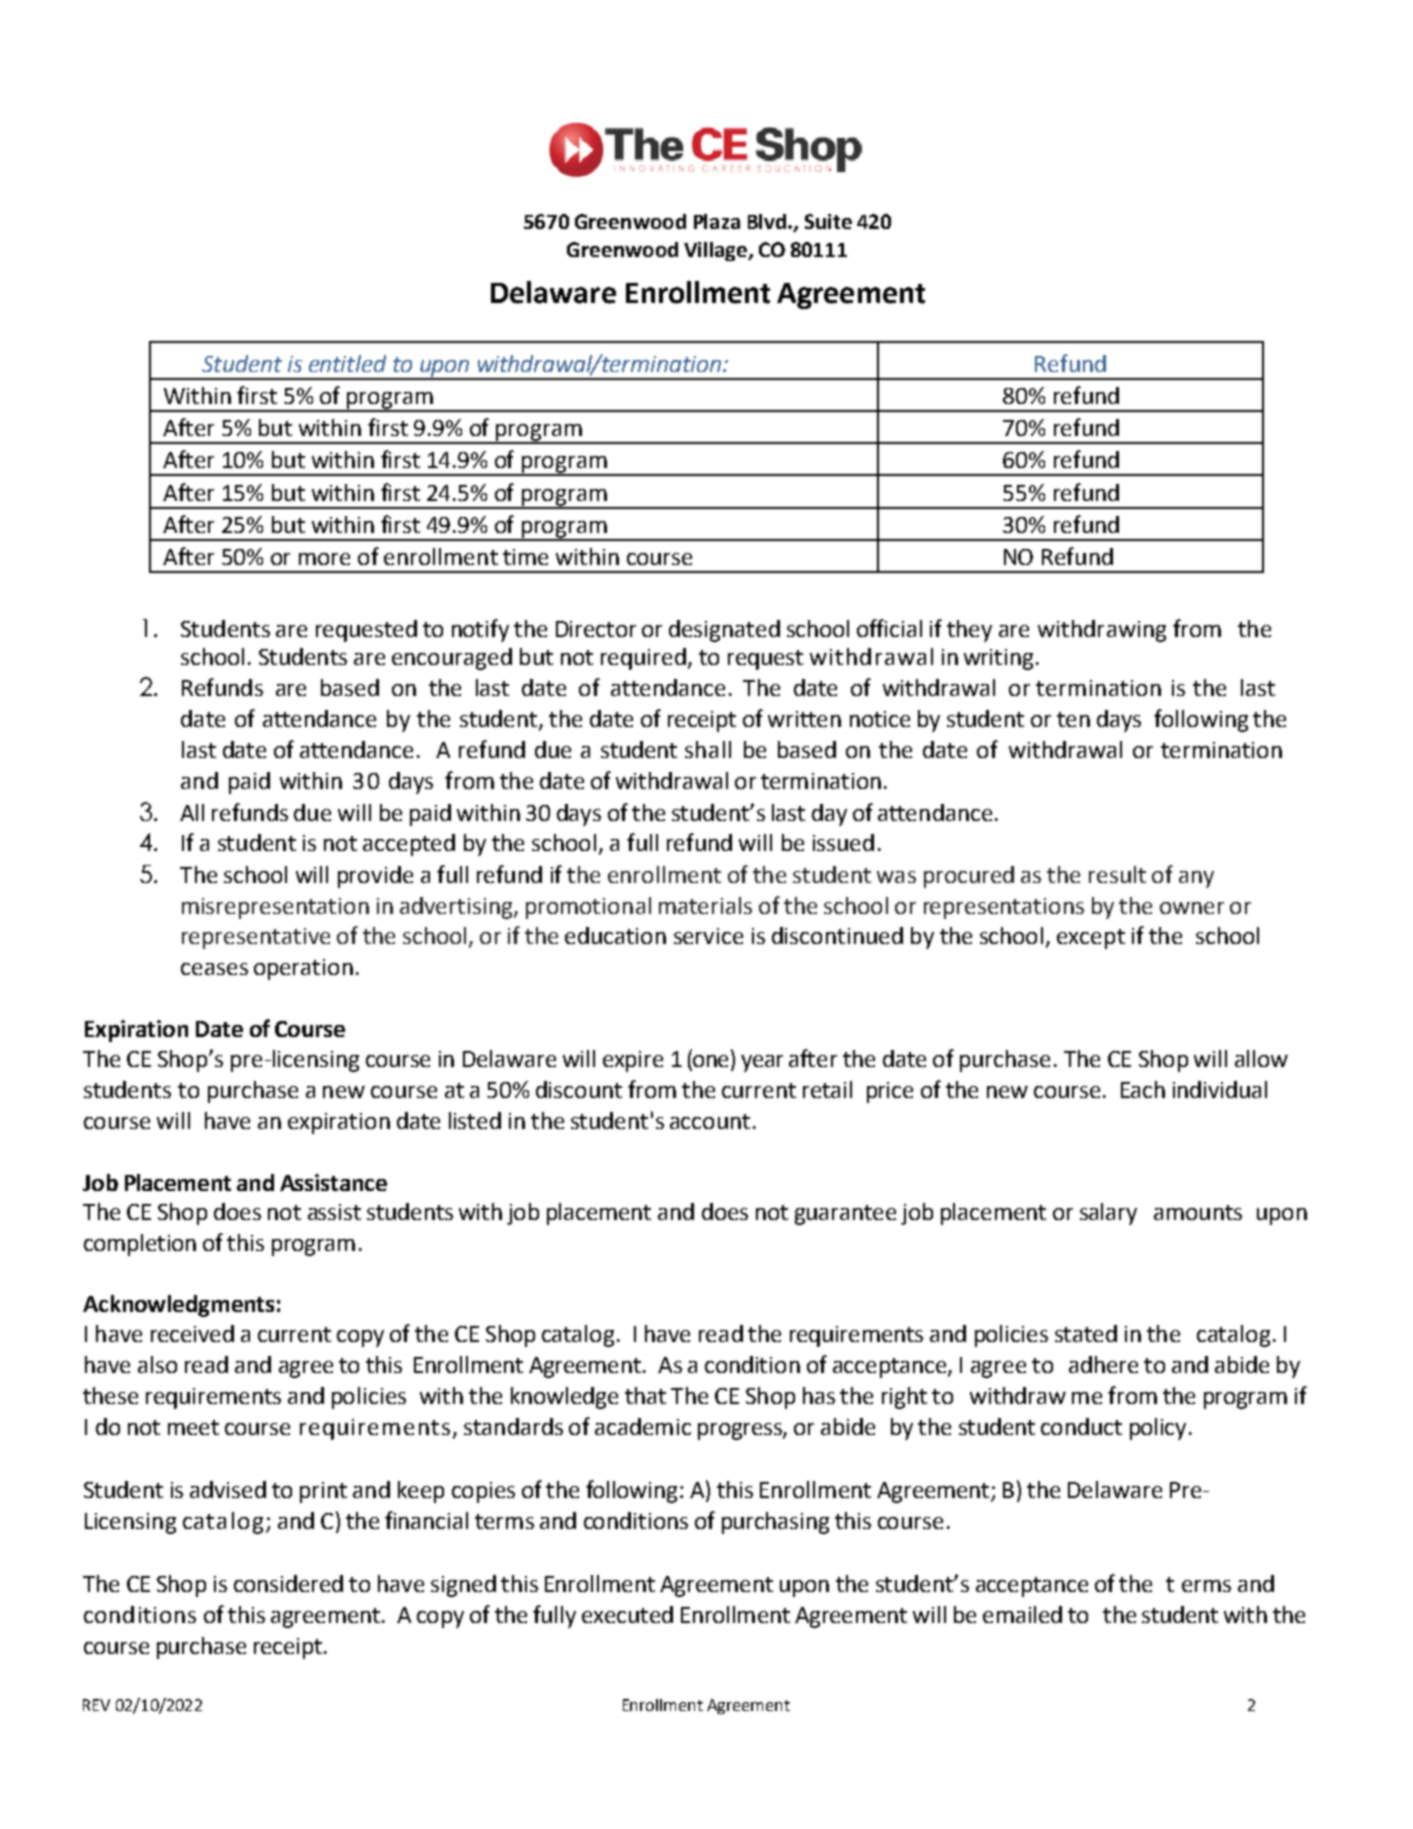 Image resolution: width=1413 pixels, height=1829 pixels. I want to click on executed, so click(627, 1614).
